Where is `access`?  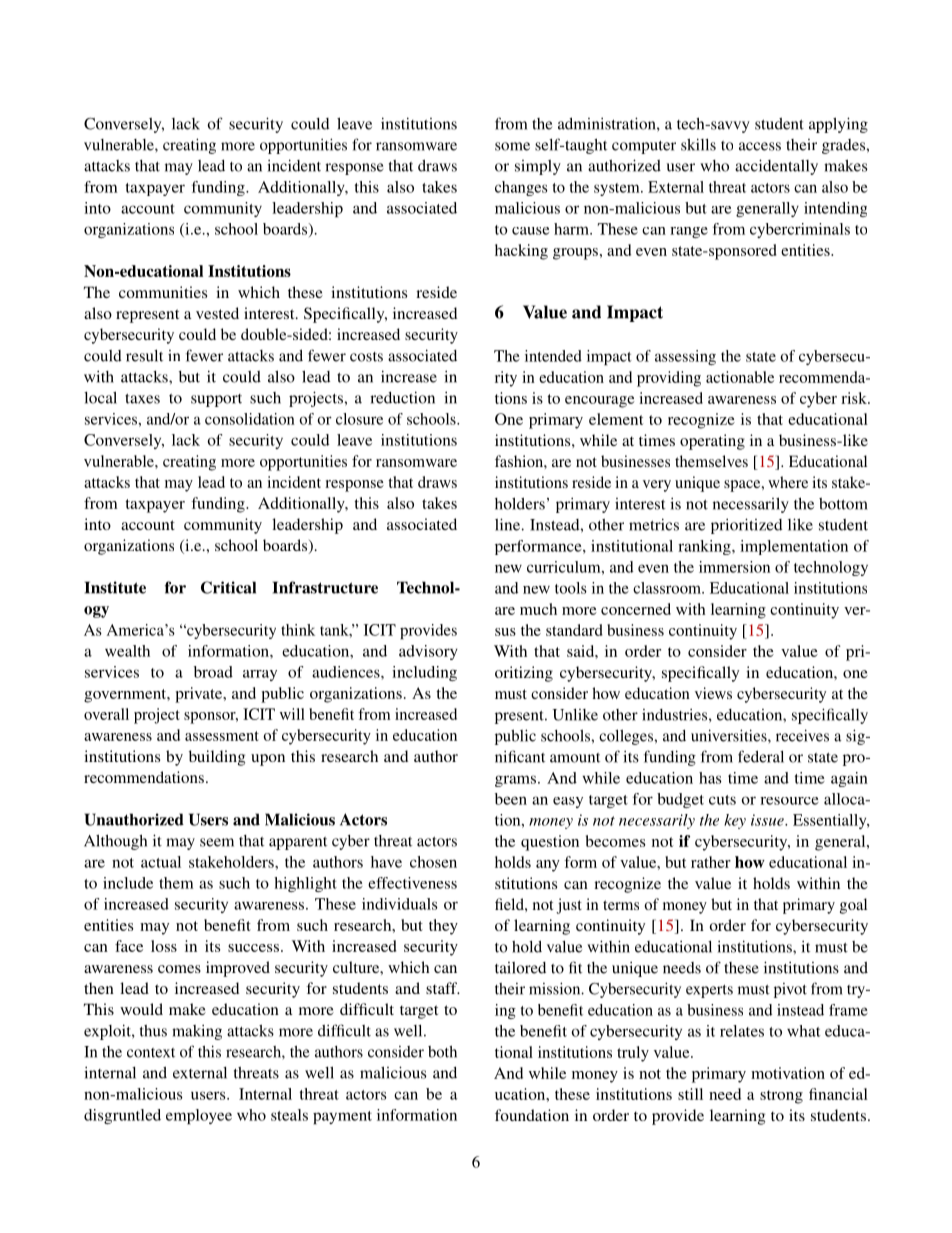
access is located at coordinates (760, 146).
